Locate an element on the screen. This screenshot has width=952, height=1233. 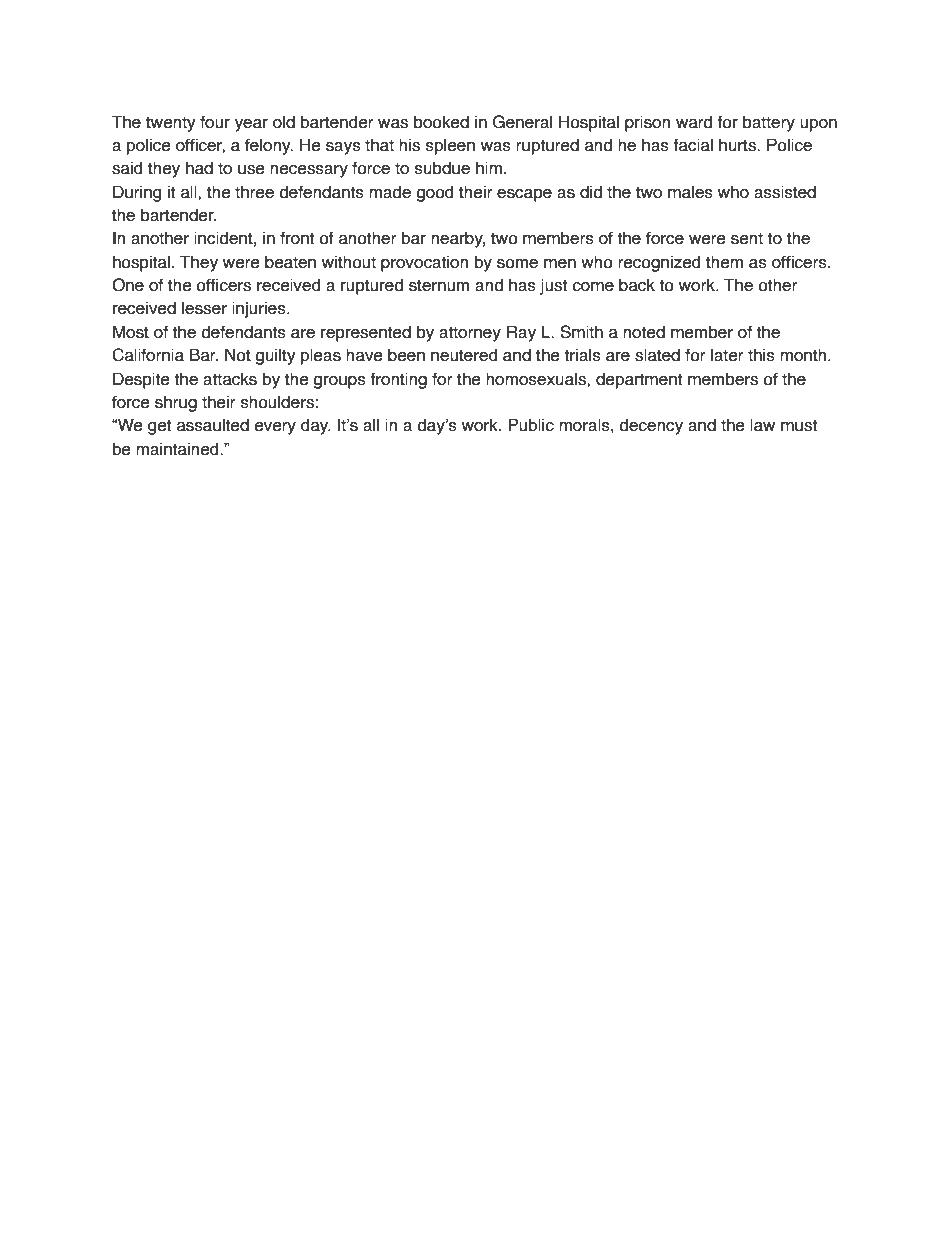
later is located at coordinates (727, 355).
